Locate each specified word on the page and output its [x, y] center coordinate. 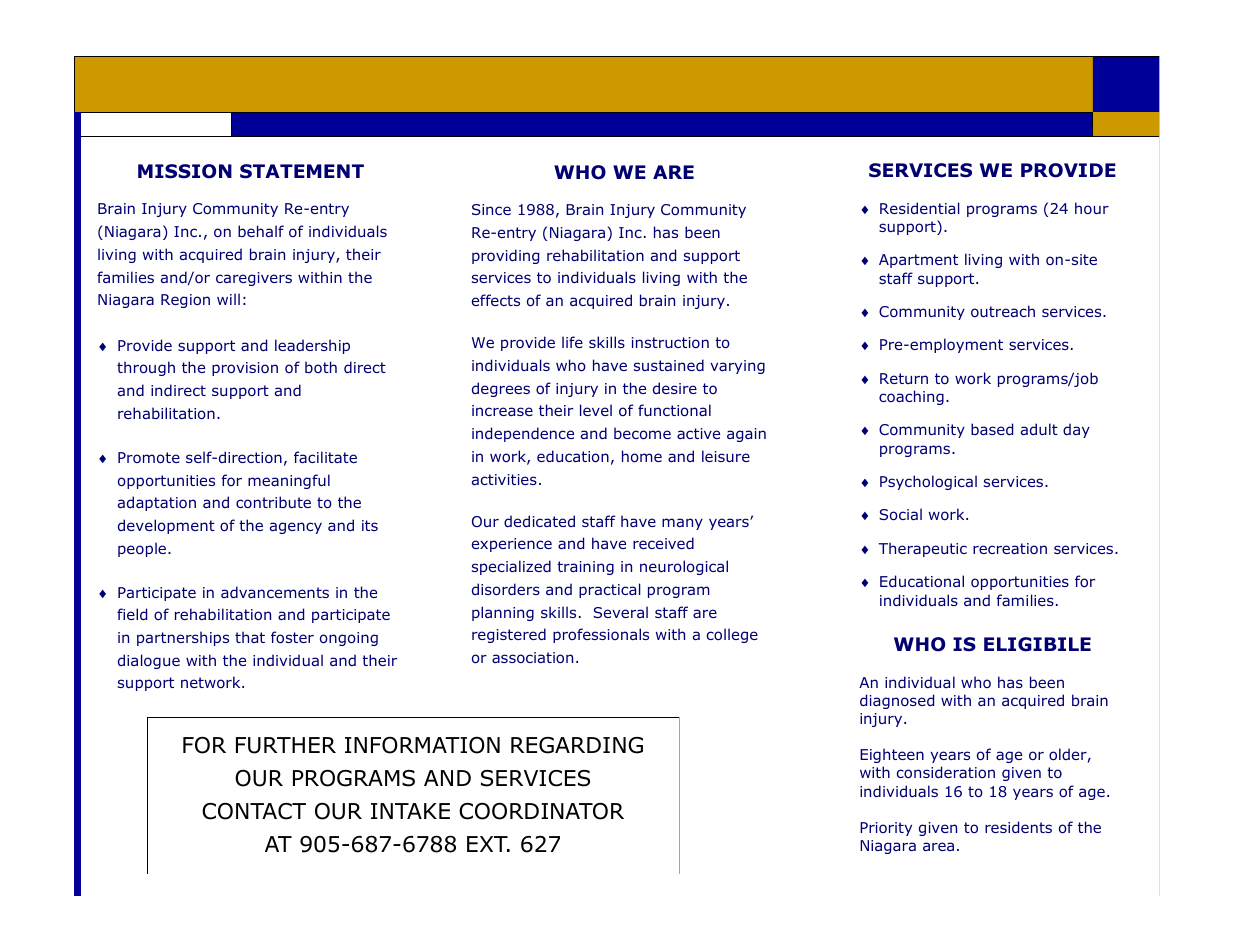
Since [491, 209]
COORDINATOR [541, 811]
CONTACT [254, 811]
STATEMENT [302, 171]
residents [1018, 827]
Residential [920, 208]
